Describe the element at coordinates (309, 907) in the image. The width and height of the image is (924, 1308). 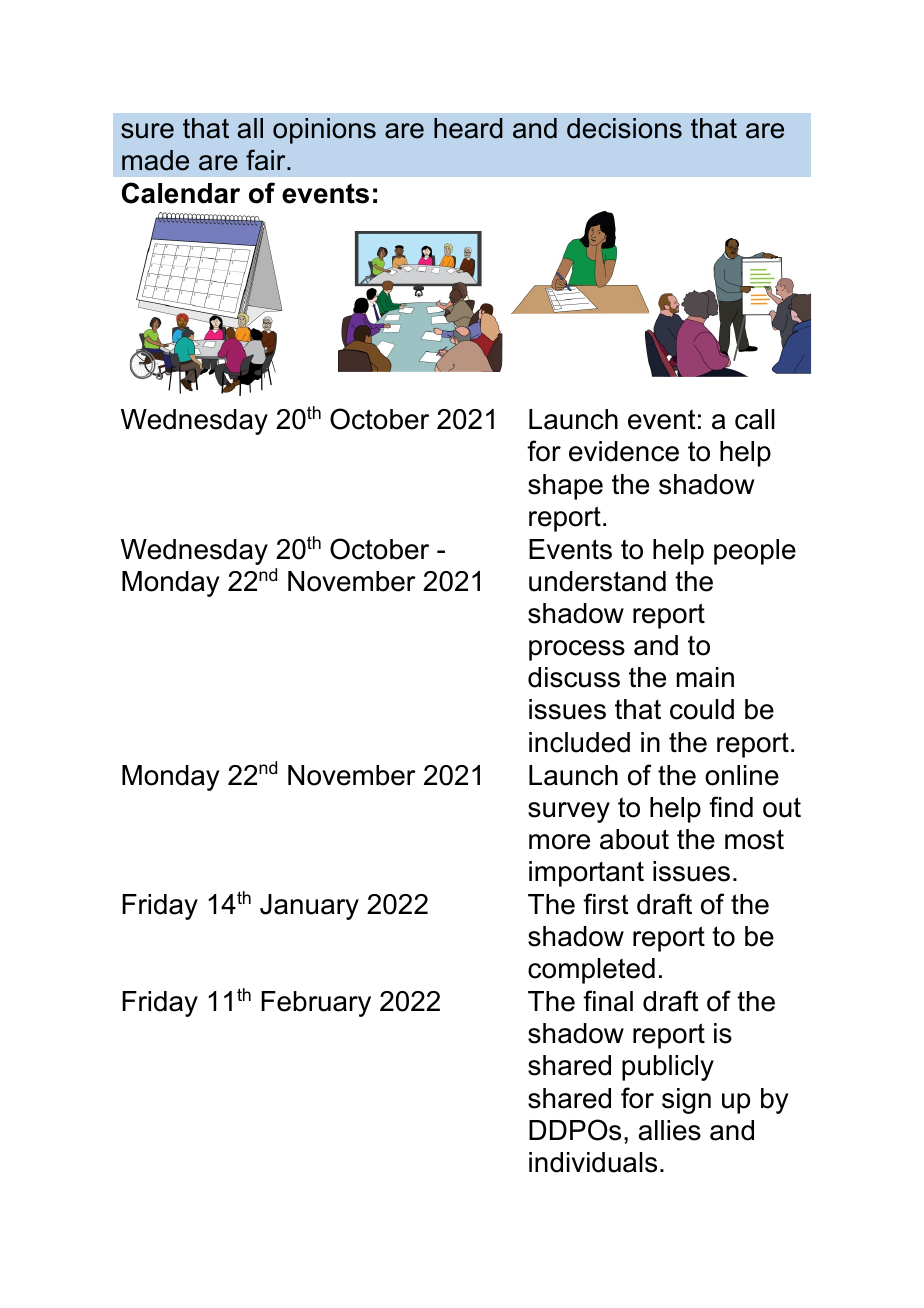
I see `January` at that location.
